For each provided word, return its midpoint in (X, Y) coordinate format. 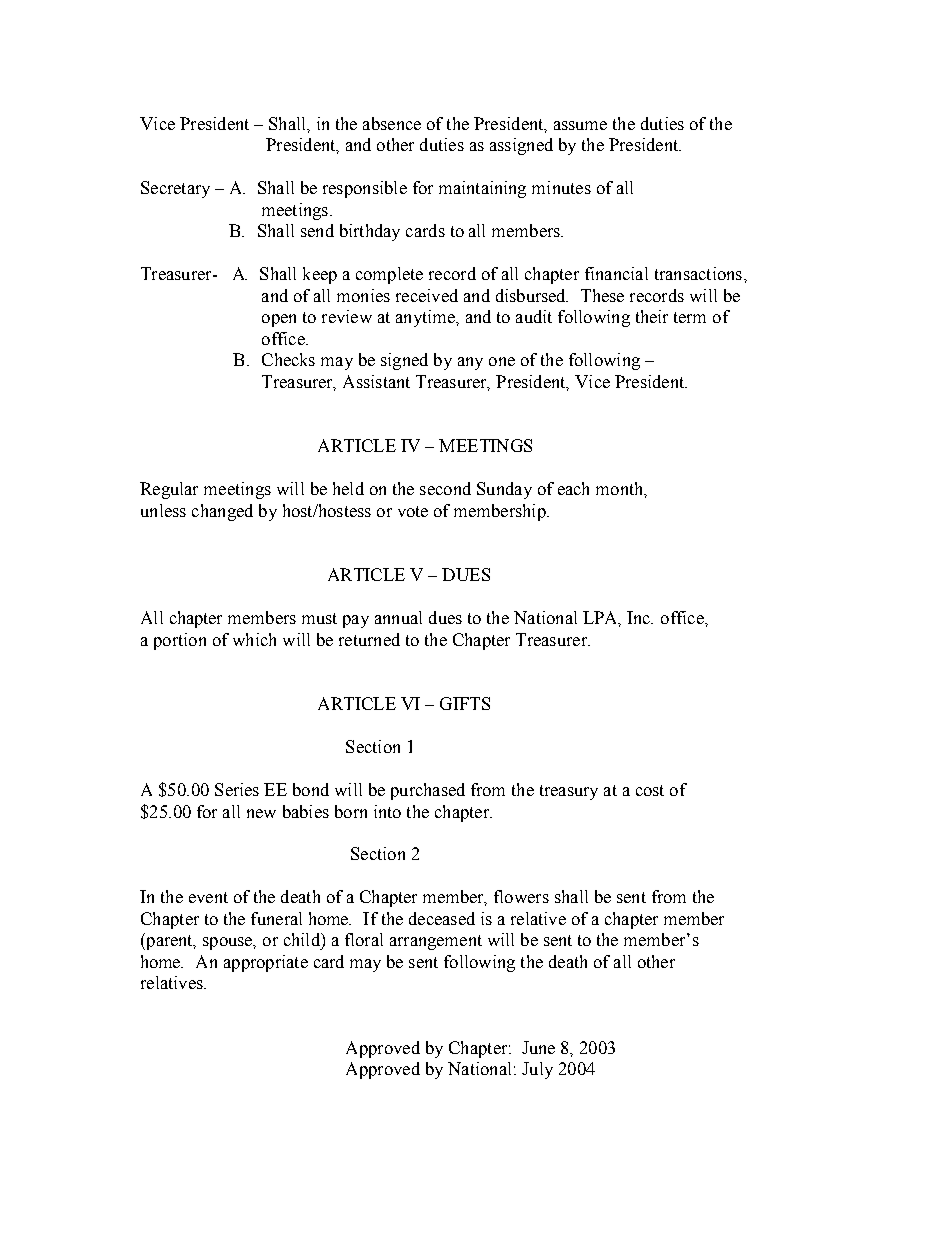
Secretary (175, 189)
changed (222, 512)
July (537, 1070)
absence (392, 123)
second (445, 488)
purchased (428, 791)
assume (580, 125)
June (538, 1047)
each (573, 488)
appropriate (266, 963)
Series (237, 789)
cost (650, 790)
